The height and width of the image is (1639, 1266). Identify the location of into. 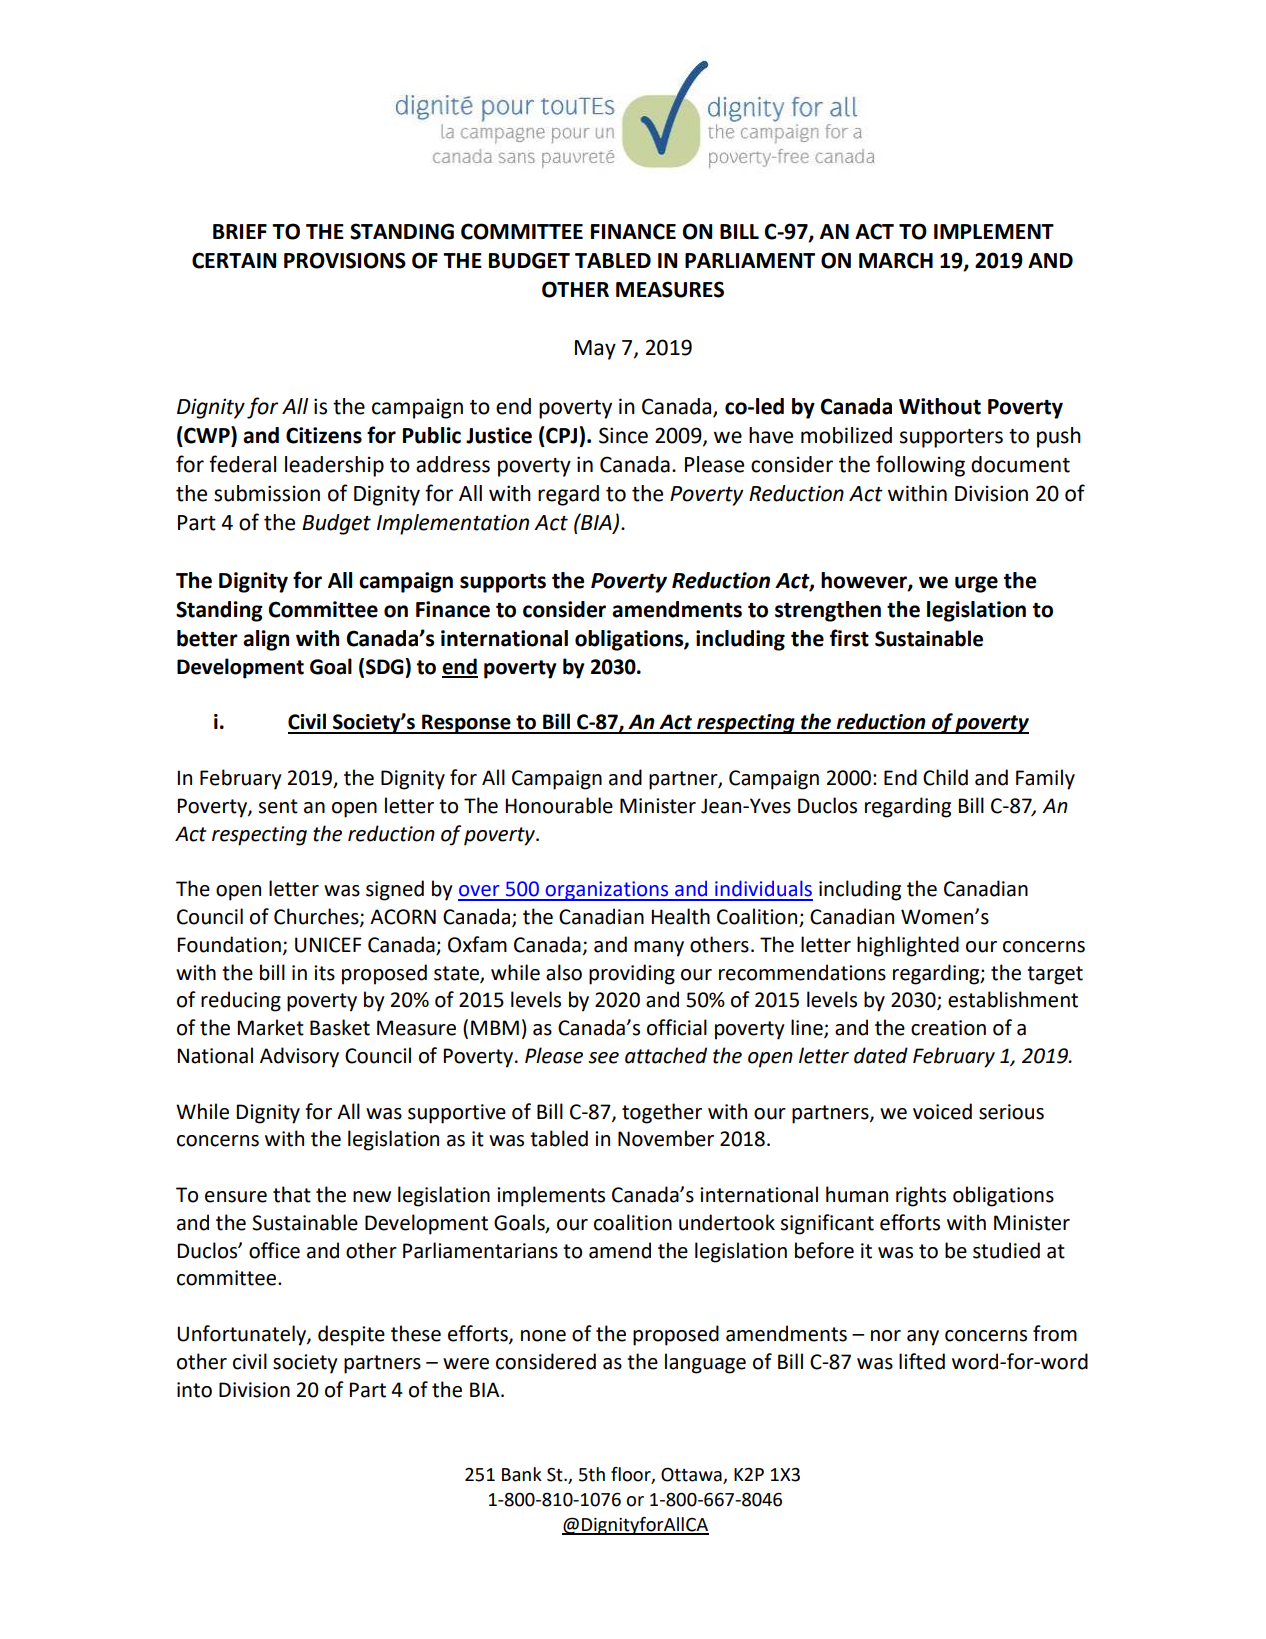
(194, 1390).
